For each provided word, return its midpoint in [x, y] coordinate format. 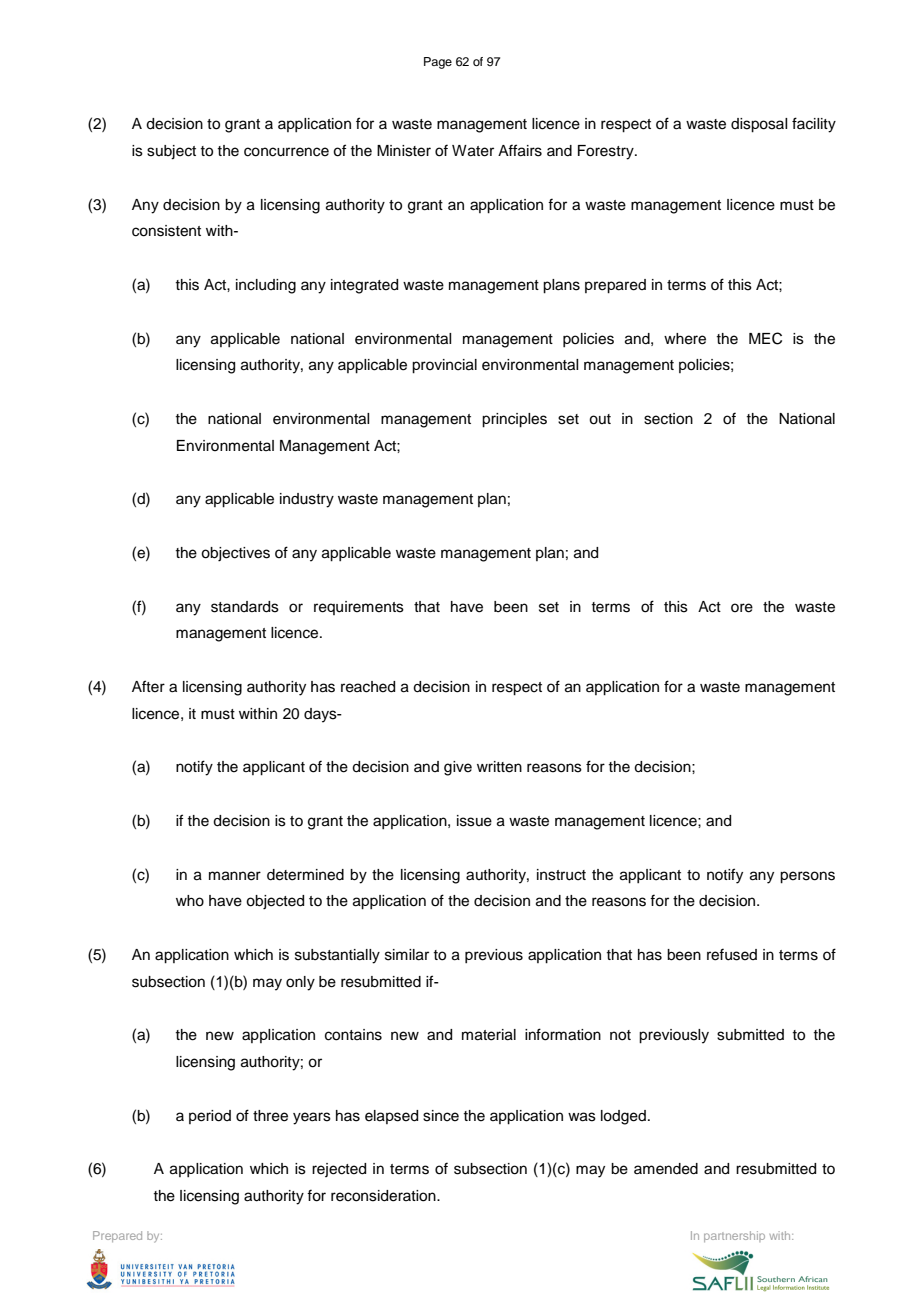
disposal [759, 125]
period [210, 1117]
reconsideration [384, 1196]
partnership [734, 1236]
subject [171, 152]
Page [438, 63]
